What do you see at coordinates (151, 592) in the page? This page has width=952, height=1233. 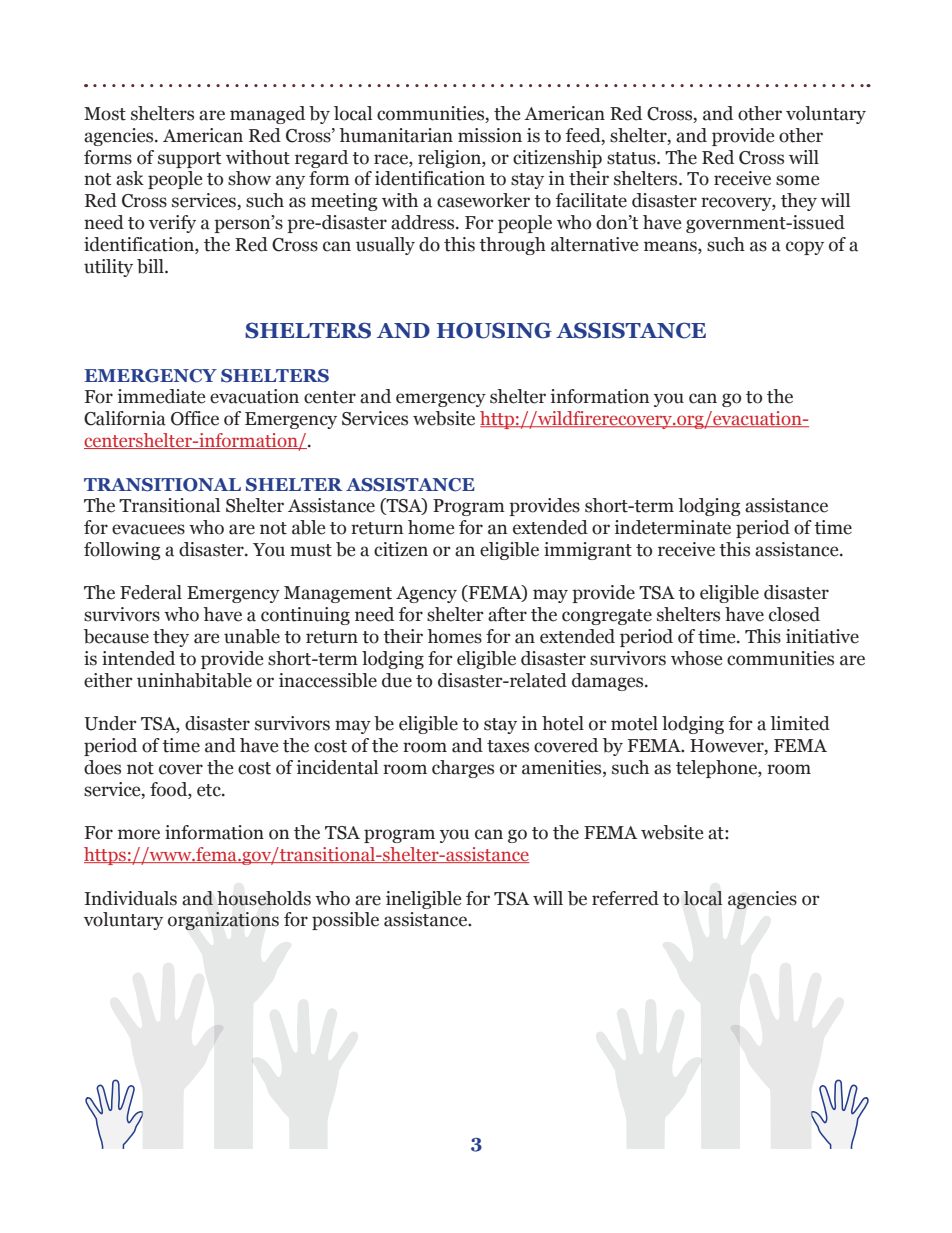 I see `Federal` at bounding box center [151, 592].
